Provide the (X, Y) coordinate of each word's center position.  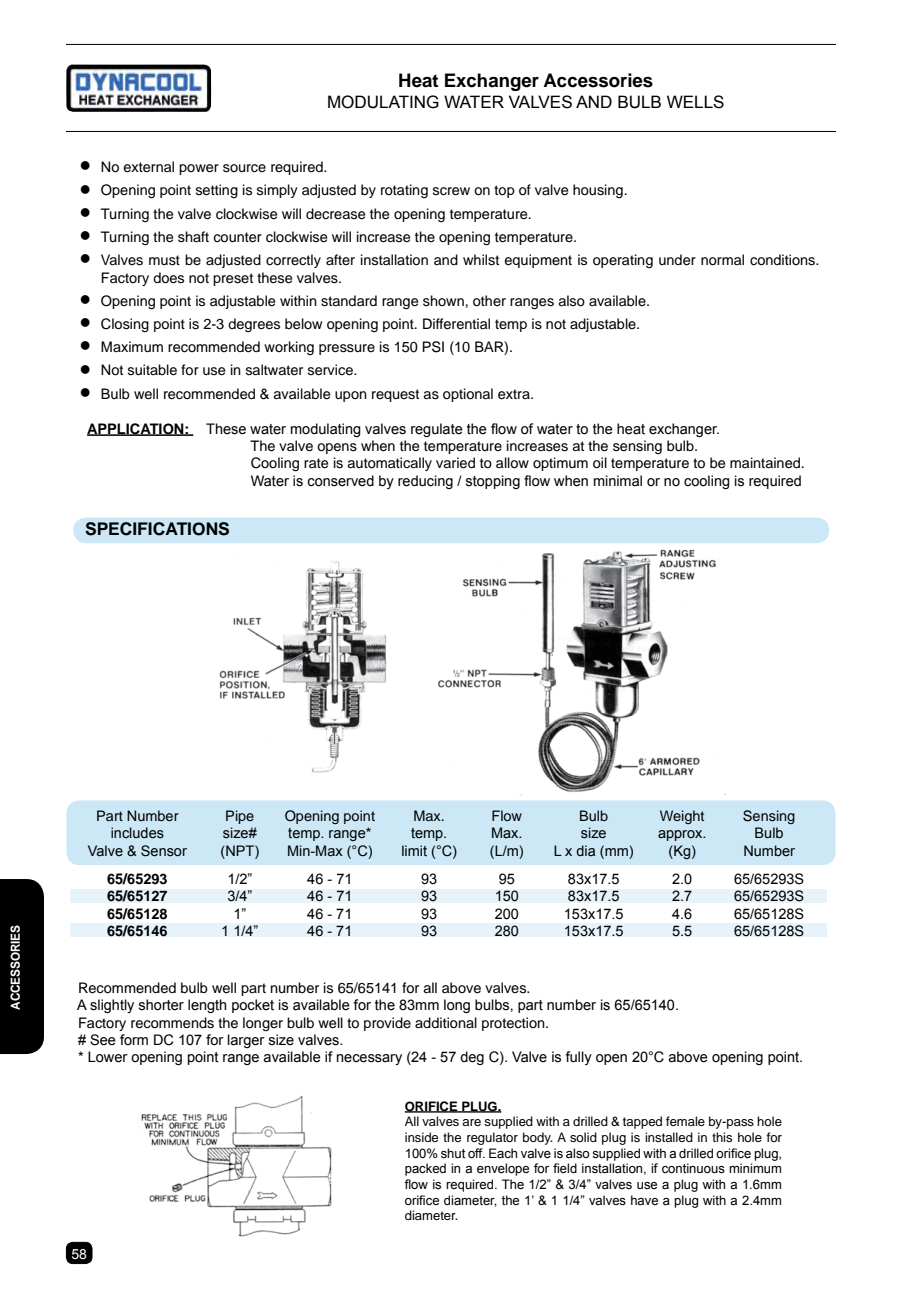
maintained (765, 463)
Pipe (240, 817)
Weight (682, 817)
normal (722, 260)
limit (414, 850)
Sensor (164, 851)
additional (446, 1023)
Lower (108, 1057)
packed (425, 1169)
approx (681, 835)
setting (217, 191)
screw (451, 191)
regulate (437, 430)
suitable (152, 370)
